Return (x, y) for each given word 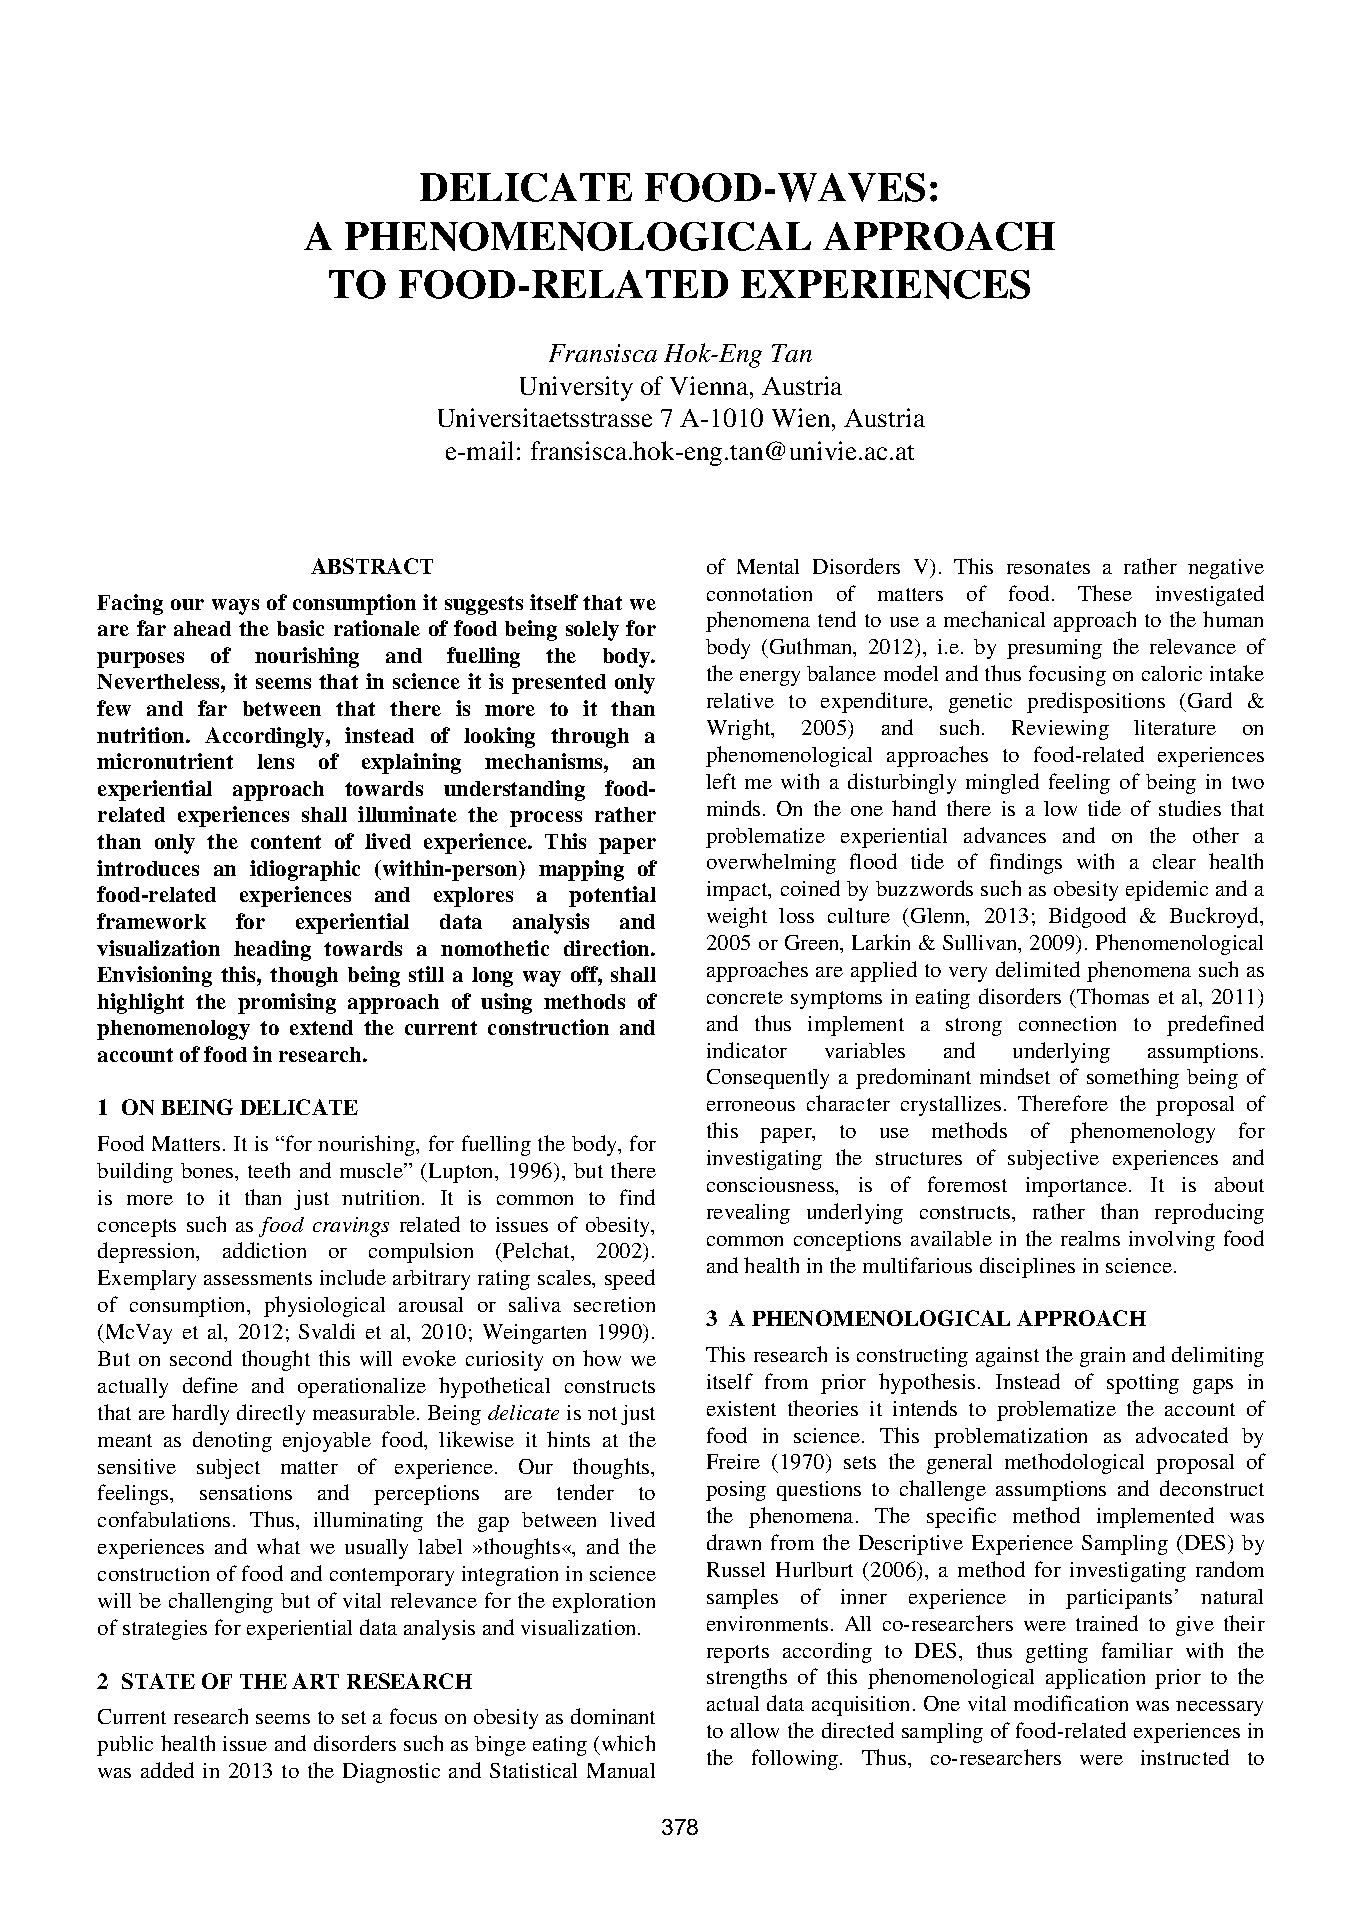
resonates (1048, 567)
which (628, 1743)
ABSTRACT (372, 566)
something (1133, 1078)
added (167, 1770)
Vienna (710, 385)
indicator (747, 1050)
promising (287, 1003)
